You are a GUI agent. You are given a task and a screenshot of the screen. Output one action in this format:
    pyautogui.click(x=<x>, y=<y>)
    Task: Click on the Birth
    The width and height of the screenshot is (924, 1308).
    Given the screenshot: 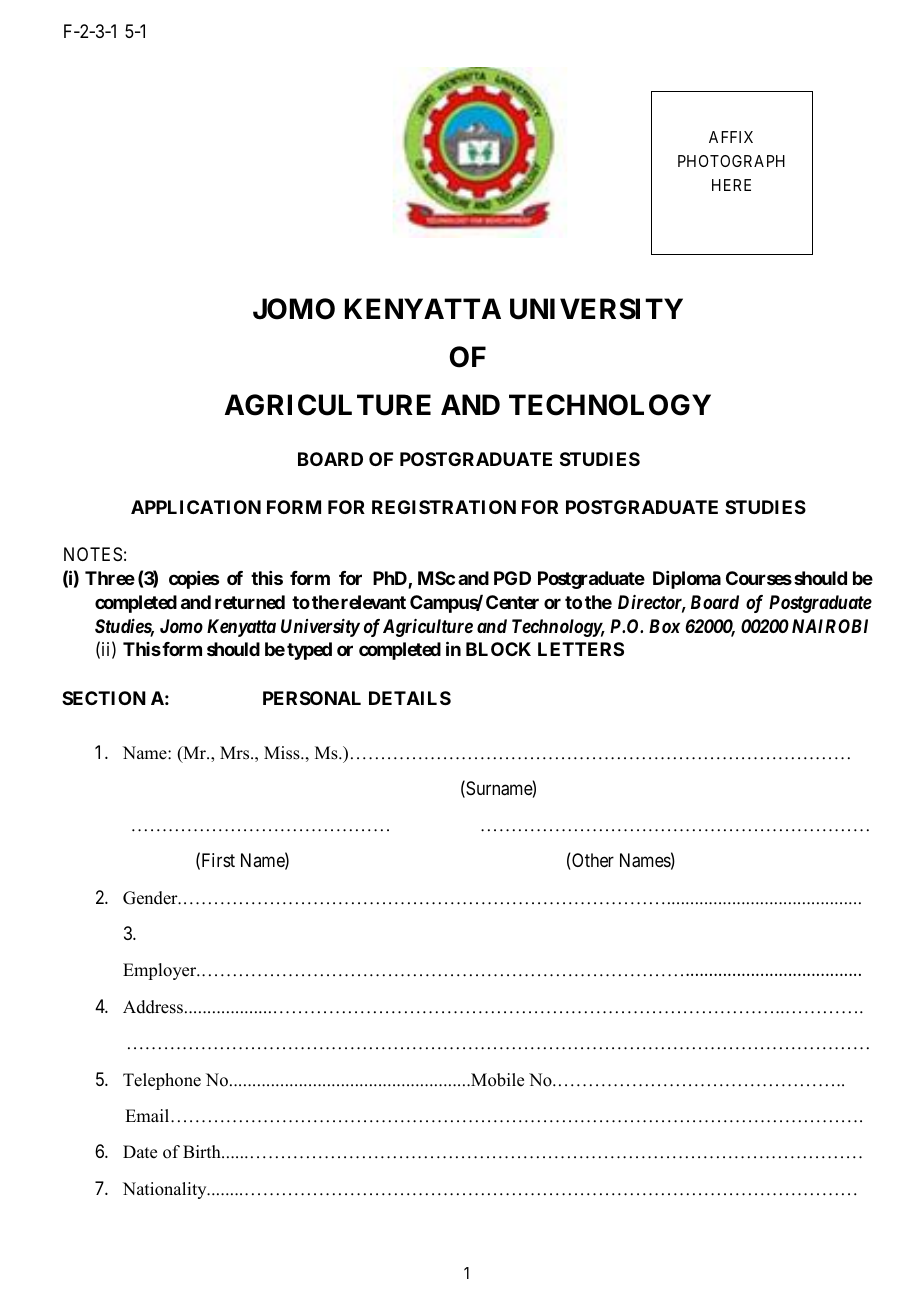 What is the action you would take?
    pyautogui.click(x=203, y=1151)
